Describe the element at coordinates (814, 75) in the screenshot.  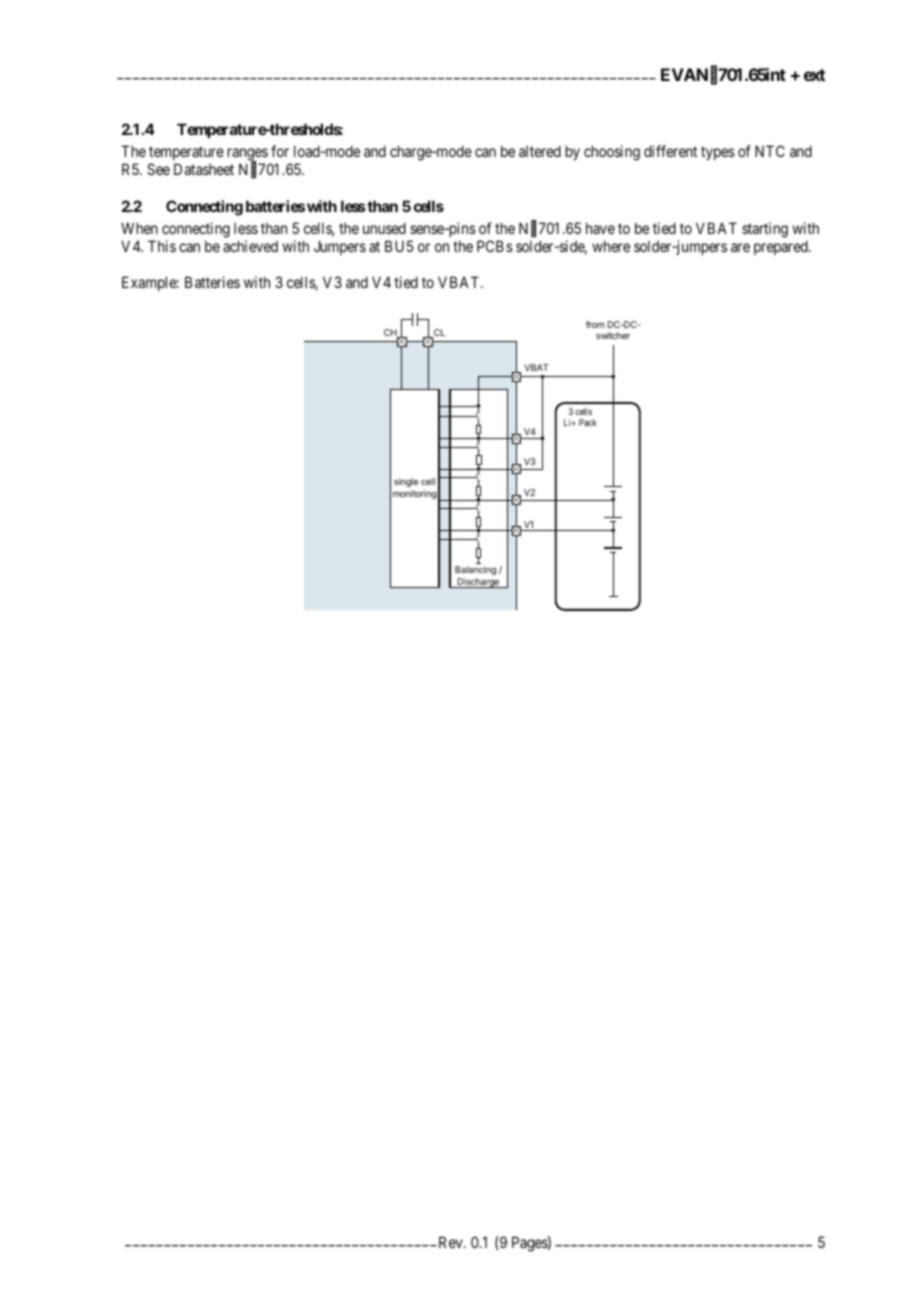
I see `ext` at that location.
